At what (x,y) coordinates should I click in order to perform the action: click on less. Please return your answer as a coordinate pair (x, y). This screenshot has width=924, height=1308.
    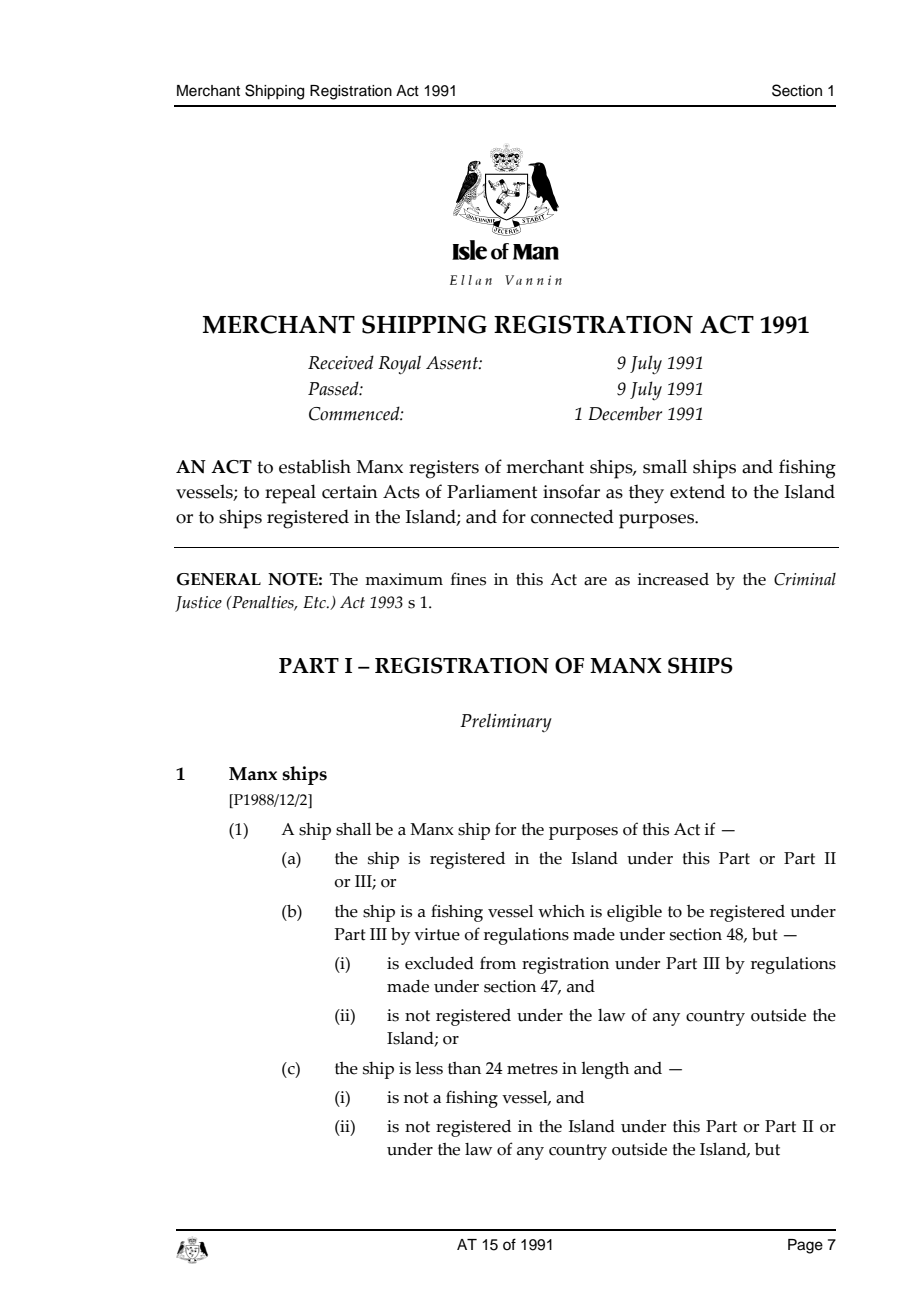
    Looking at the image, I should click on (429, 1068).
